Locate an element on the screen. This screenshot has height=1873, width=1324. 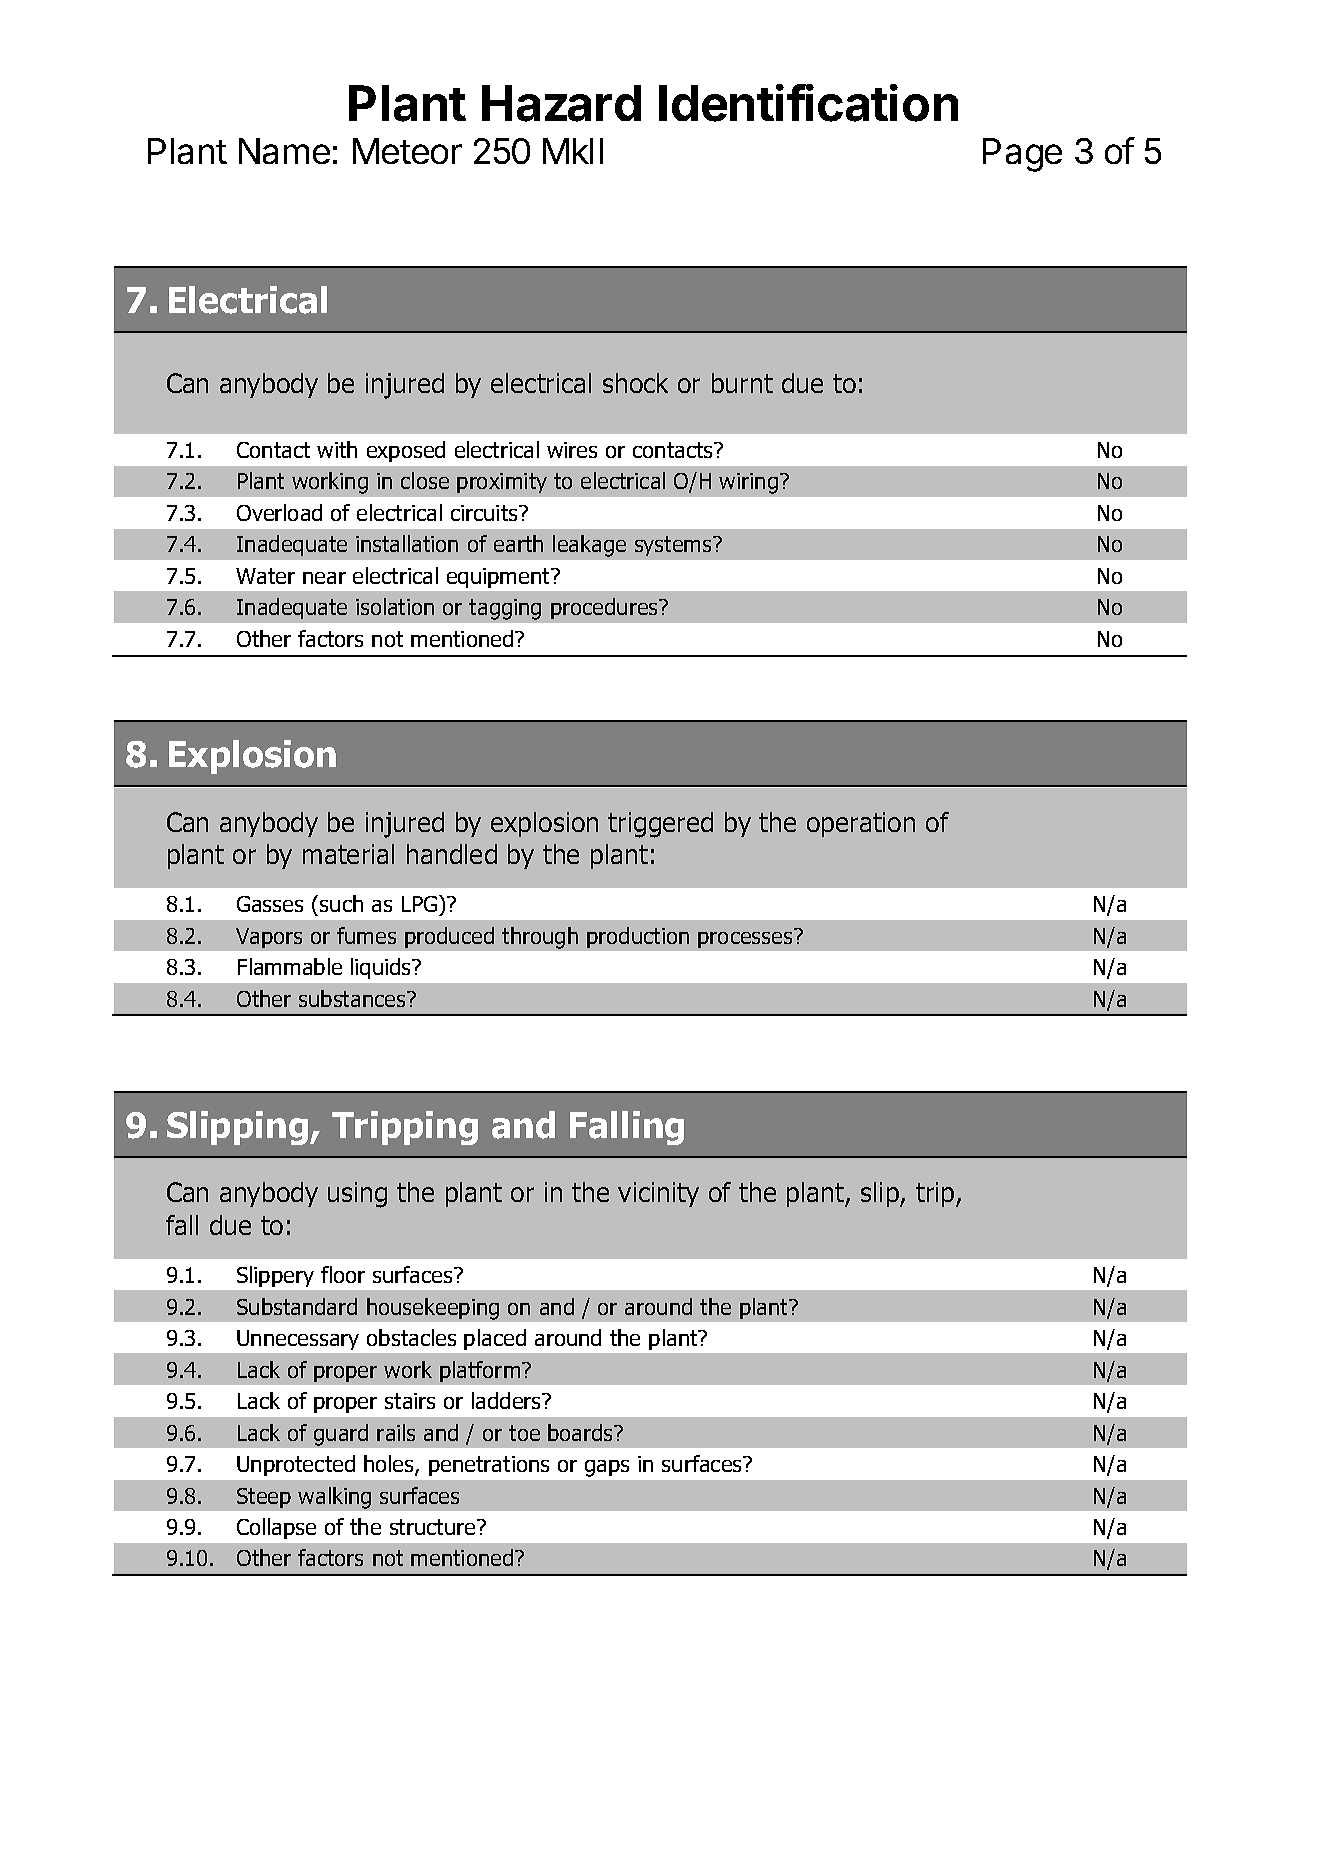
Name is located at coordinates (284, 151).
